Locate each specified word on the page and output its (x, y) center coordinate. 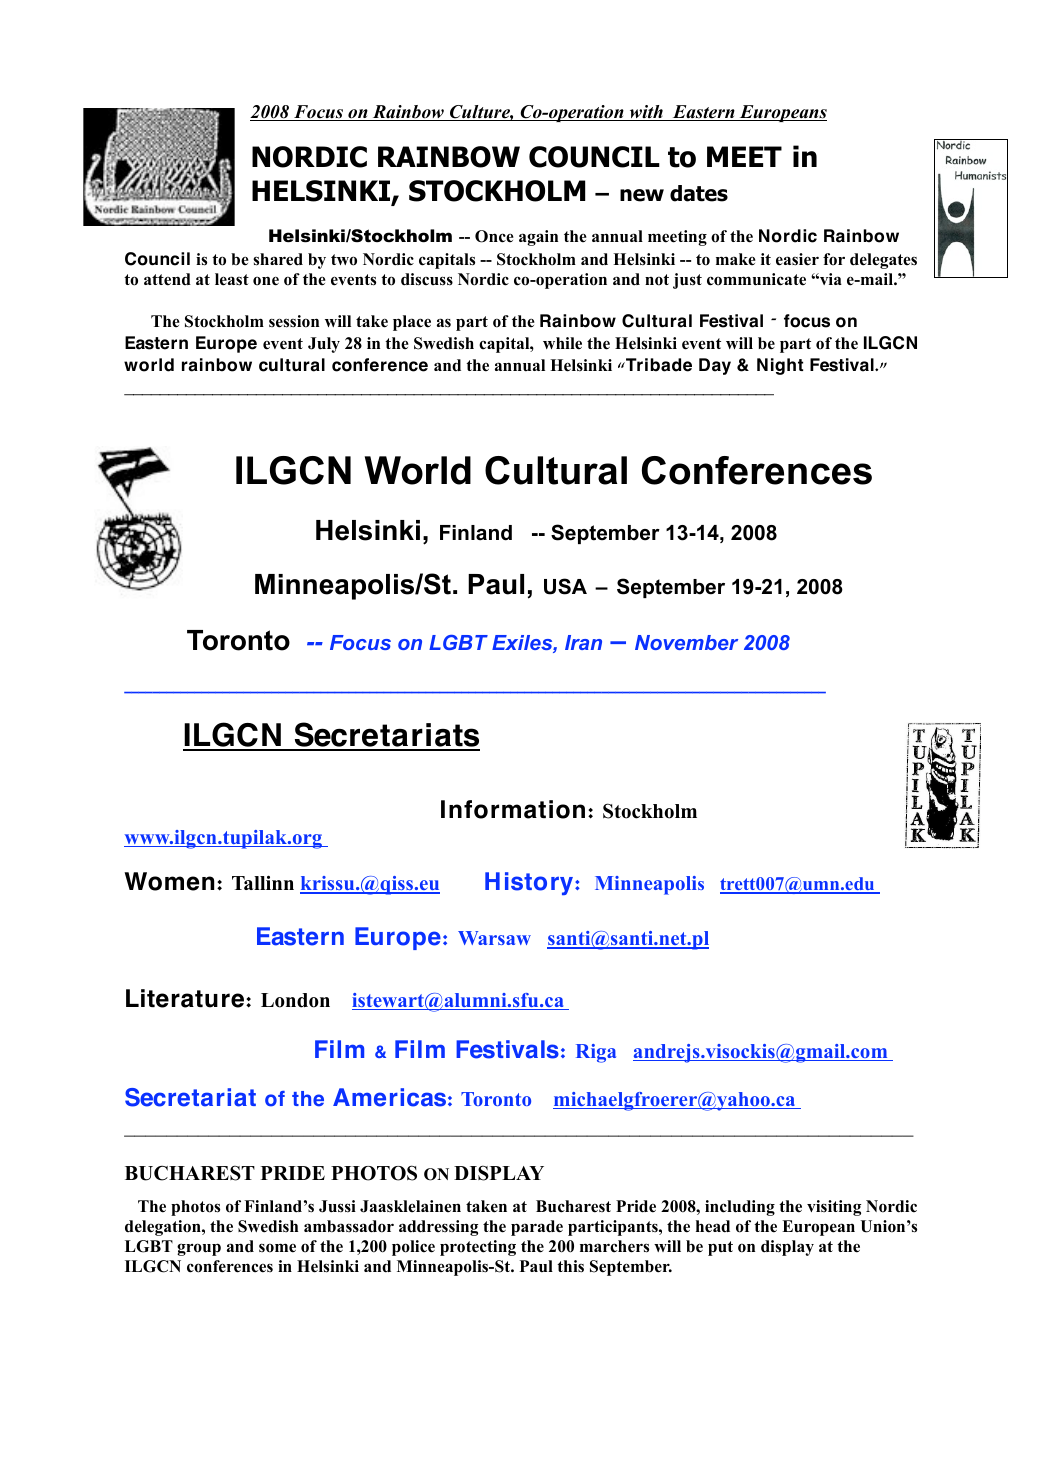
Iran (583, 642)
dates (699, 193)
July (324, 345)
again (538, 238)
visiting (834, 1208)
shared (278, 259)
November (686, 642)
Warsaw (494, 938)
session (294, 321)
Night (780, 366)
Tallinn (263, 882)
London (295, 1000)
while (562, 343)
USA (565, 586)
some (277, 1248)
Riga (596, 1053)
